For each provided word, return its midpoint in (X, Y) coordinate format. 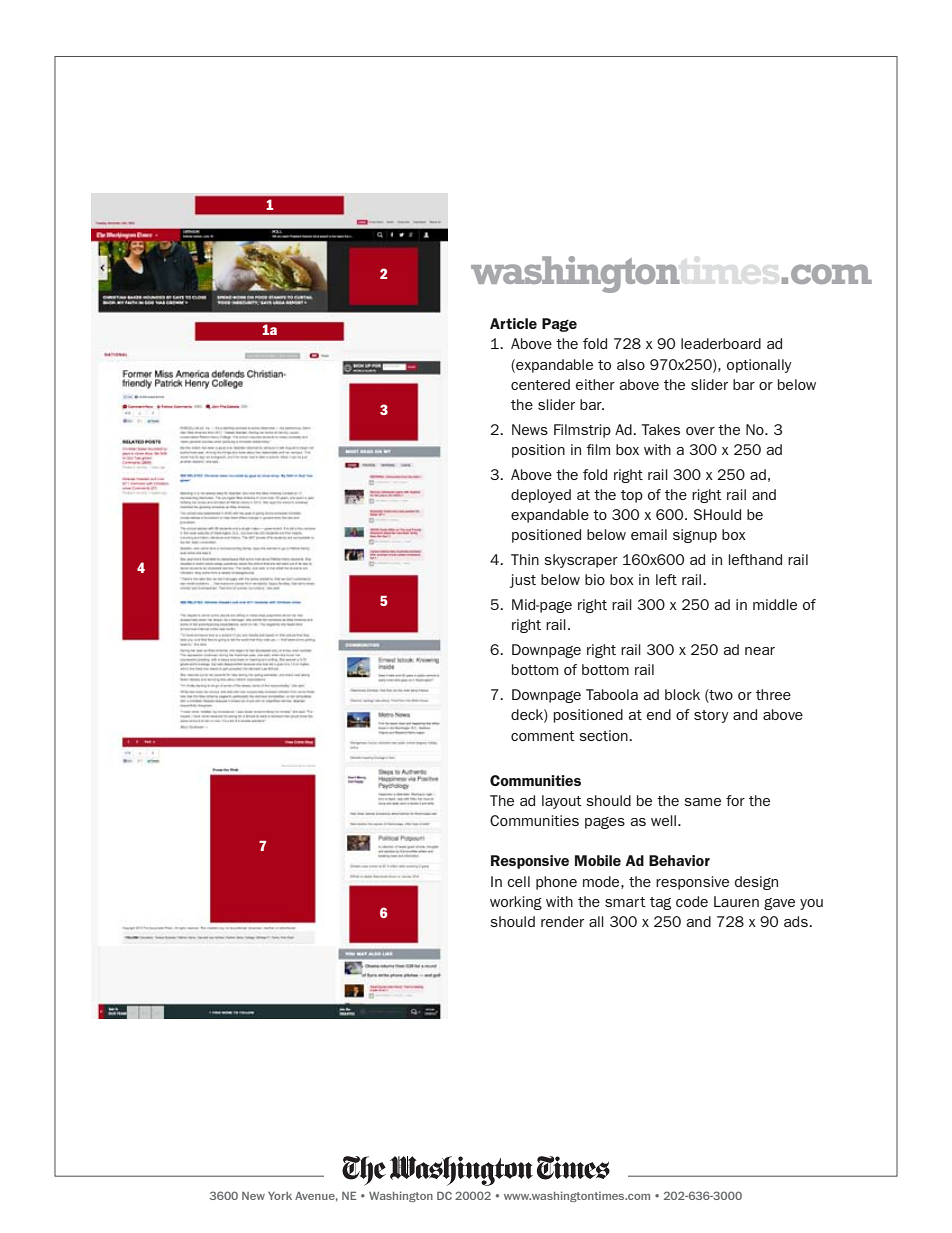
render (562, 921)
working (516, 903)
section (604, 735)
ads (797, 921)
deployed (541, 496)
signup (695, 536)
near (760, 651)
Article (513, 323)
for (735, 800)
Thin (525, 559)
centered (540, 384)
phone (556, 883)
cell (518, 881)
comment (543, 736)
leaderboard (721, 343)
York (280, 1196)
